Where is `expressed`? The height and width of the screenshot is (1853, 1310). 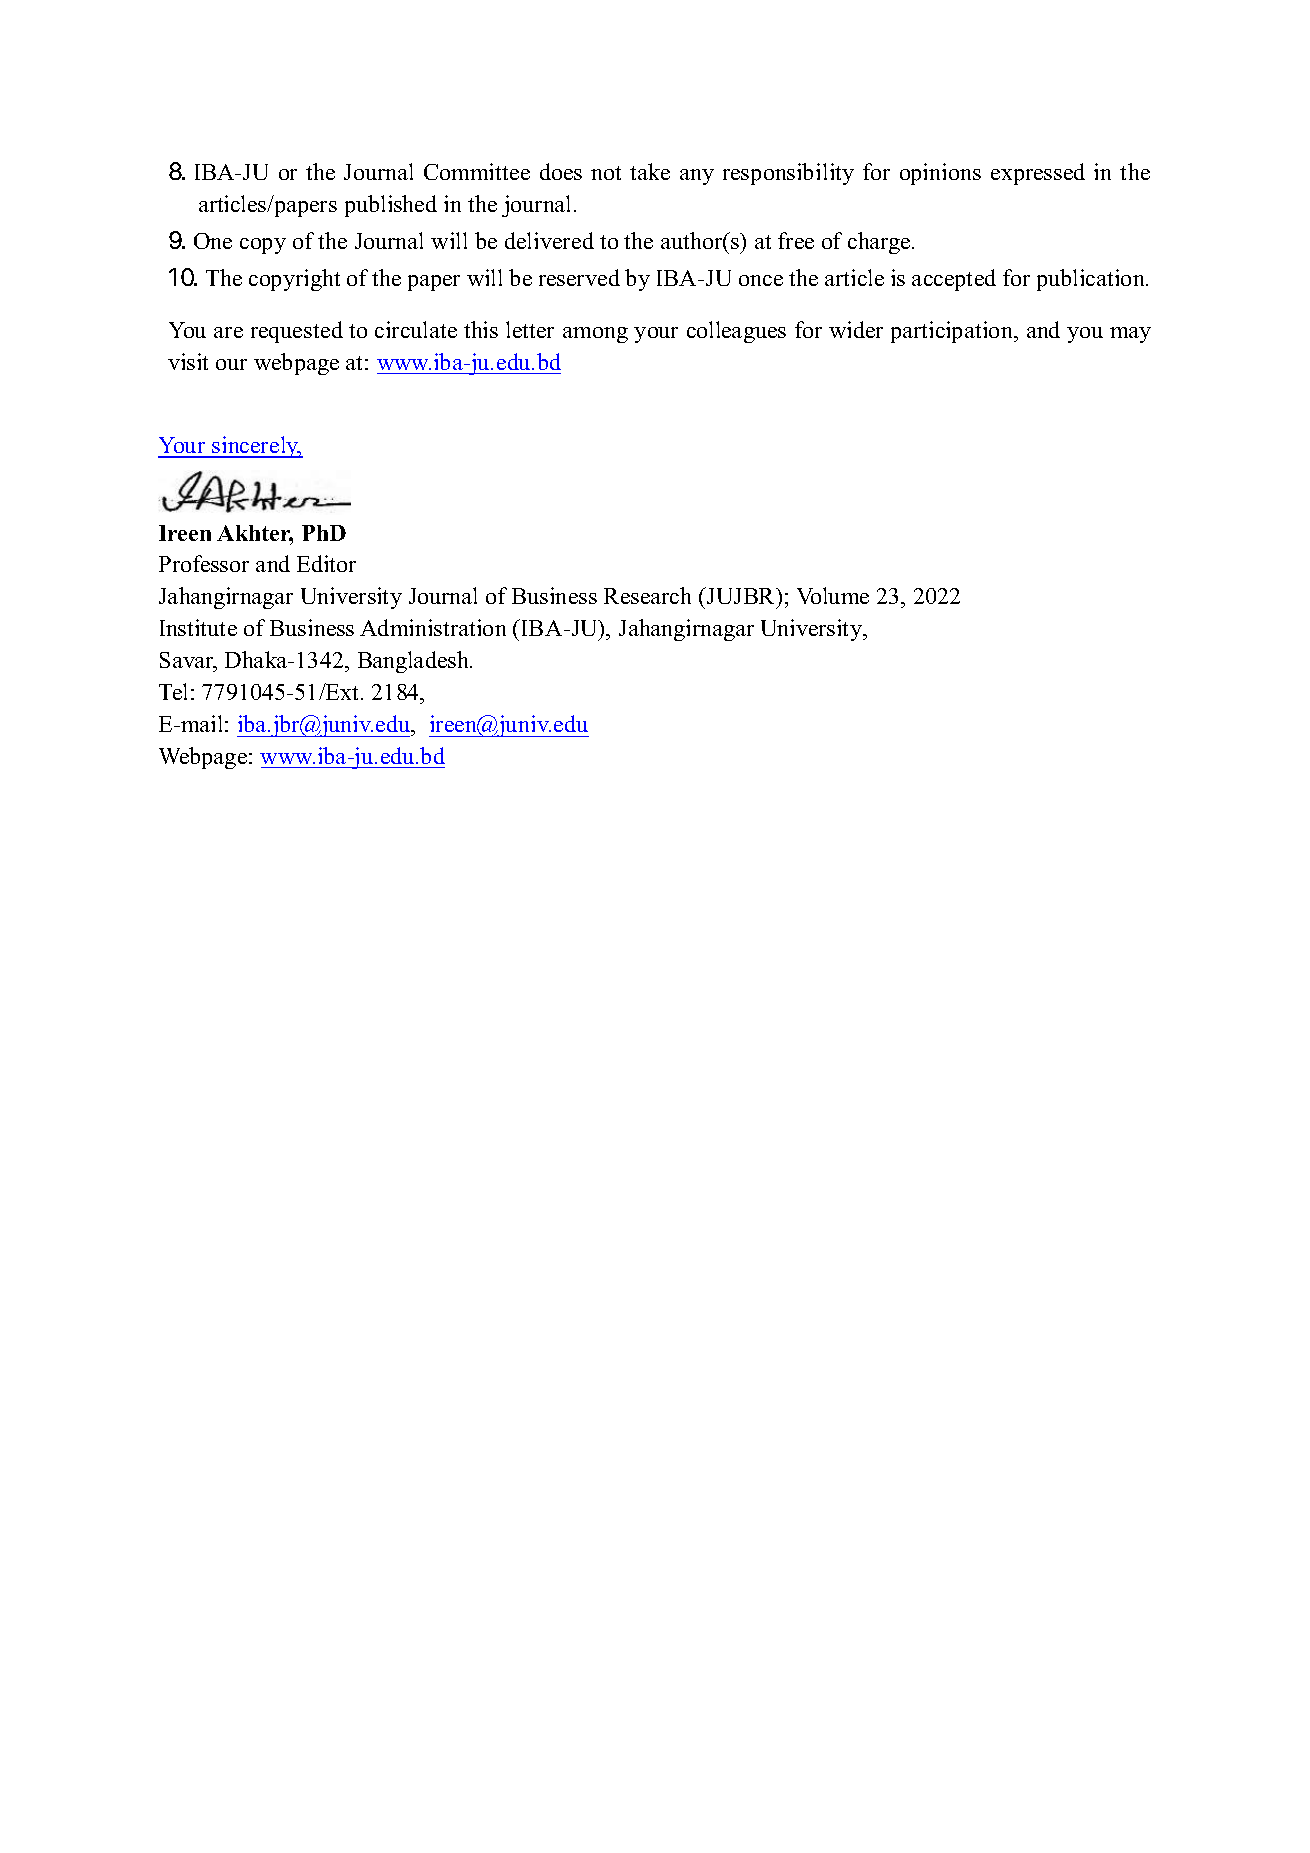
expressed is located at coordinates (1038, 174).
